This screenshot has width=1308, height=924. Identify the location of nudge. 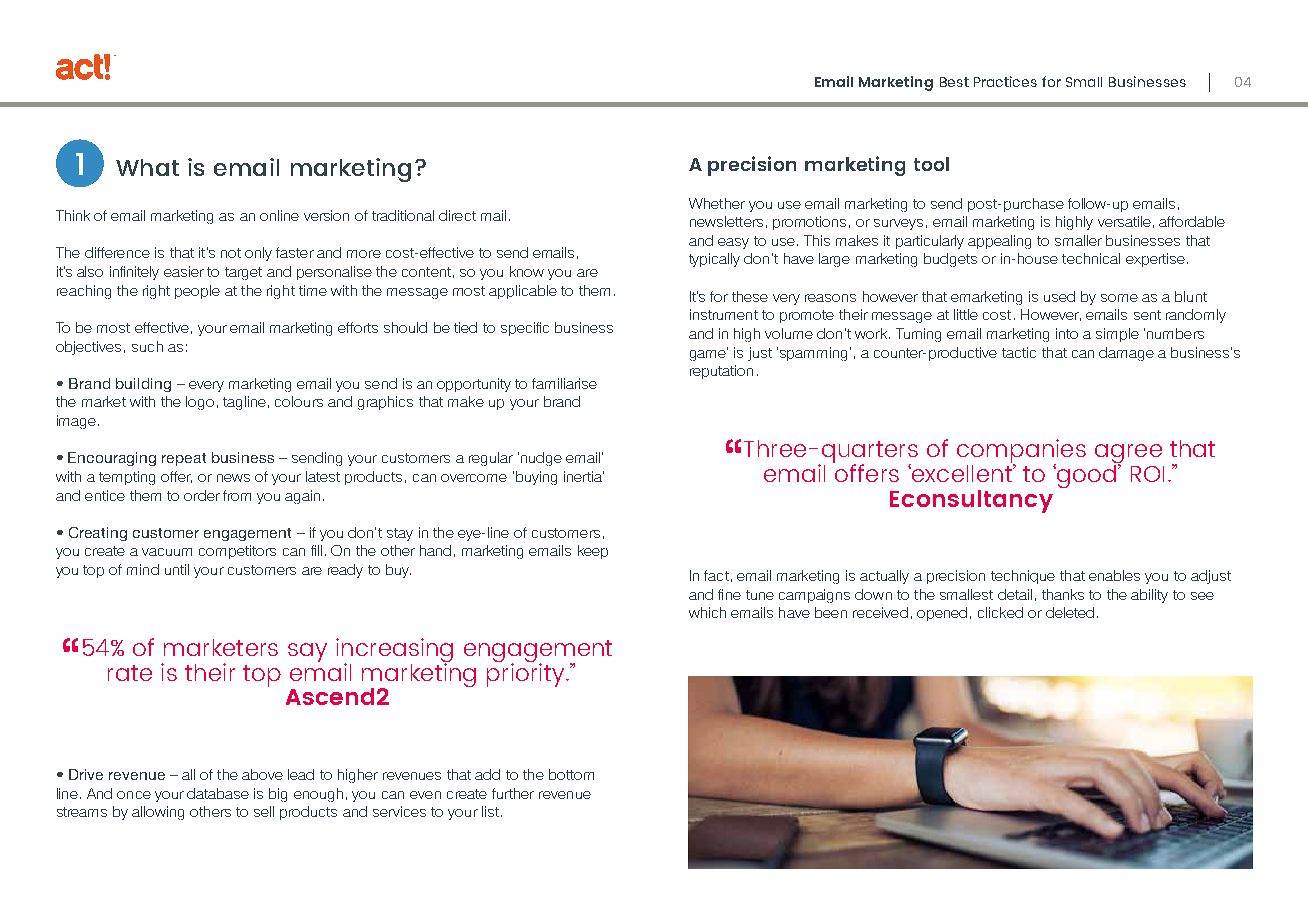
(541, 459).
